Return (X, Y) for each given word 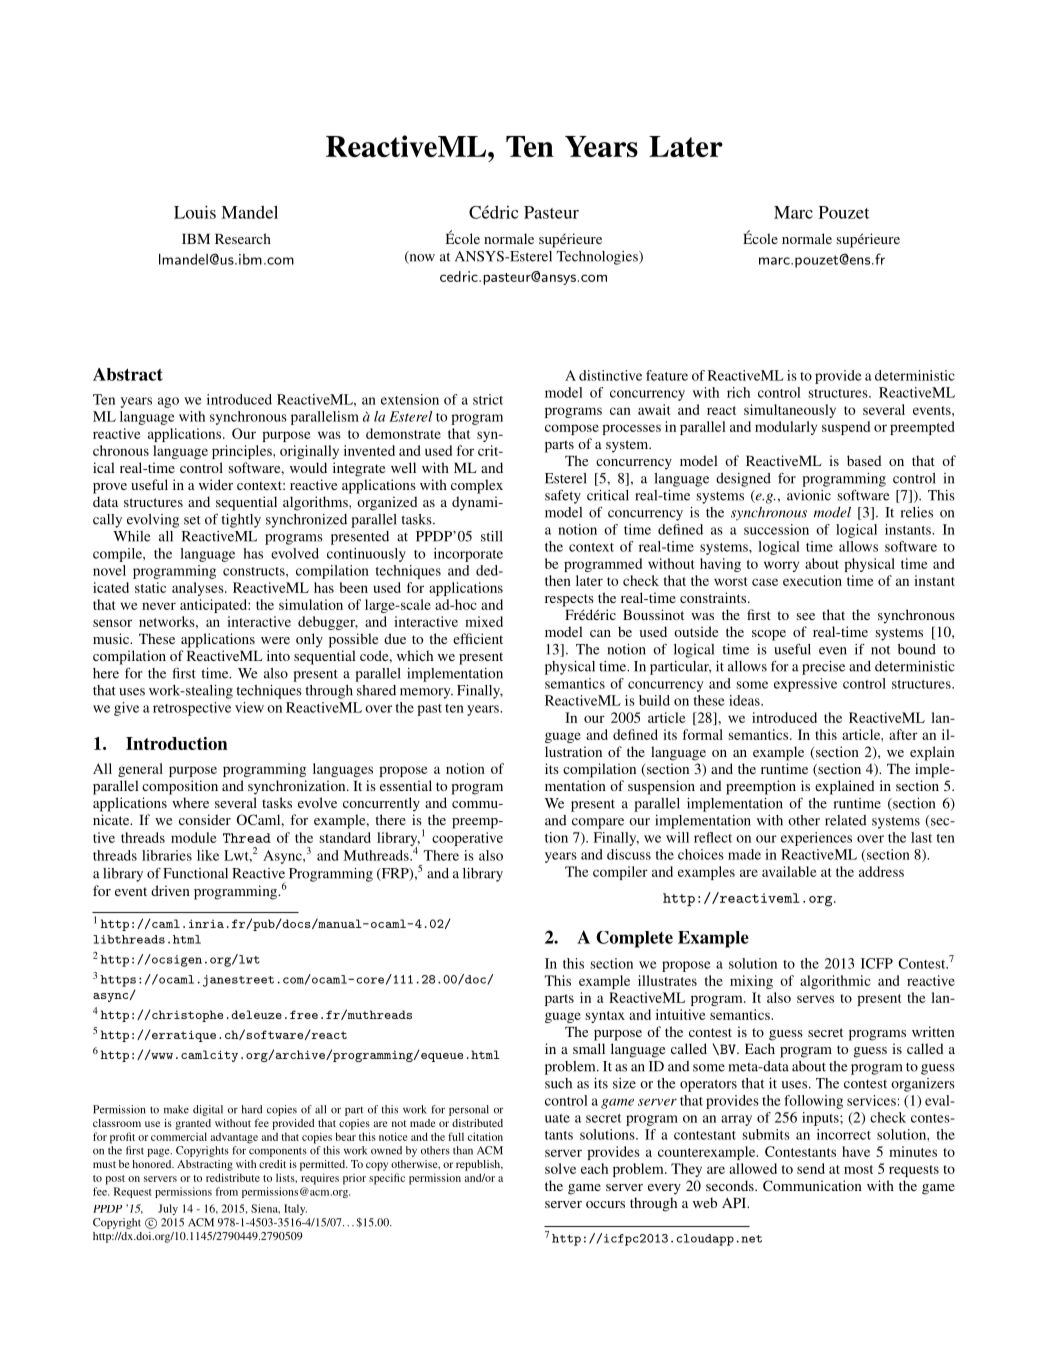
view (249, 707)
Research (243, 238)
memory (426, 693)
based (864, 460)
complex (477, 486)
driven (170, 890)
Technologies (598, 258)
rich (738, 392)
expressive (805, 685)
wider (216, 484)
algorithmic (835, 982)
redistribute (233, 1177)
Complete (634, 939)
